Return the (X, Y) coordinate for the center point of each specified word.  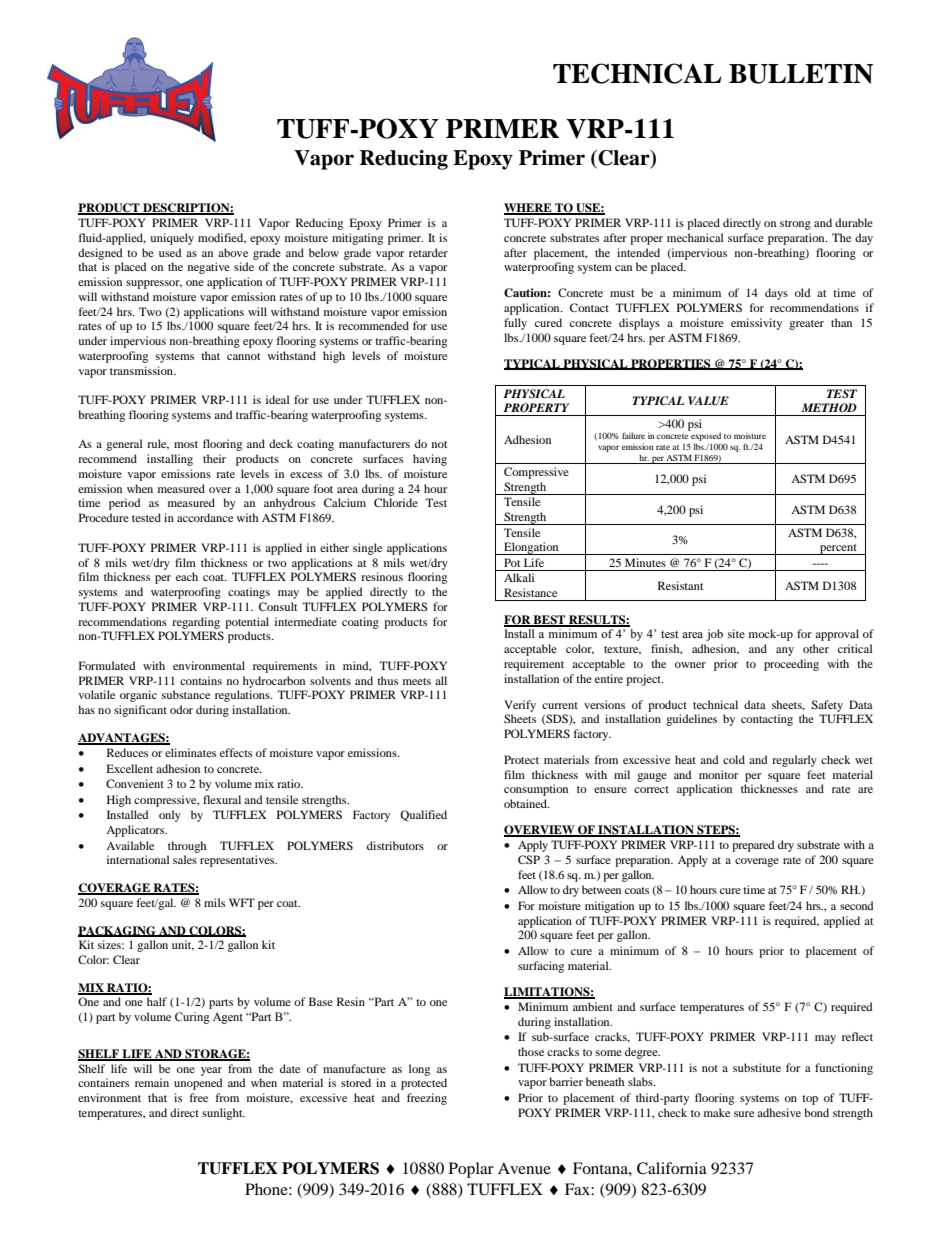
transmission (143, 370)
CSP (529, 859)
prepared (753, 846)
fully (515, 324)
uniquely (172, 239)
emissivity (756, 324)
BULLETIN (801, 74)
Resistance (530, 592)
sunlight (223, 1114)
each (187, 576)
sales (185, 859)
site (736, 633)
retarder (428, 252)
